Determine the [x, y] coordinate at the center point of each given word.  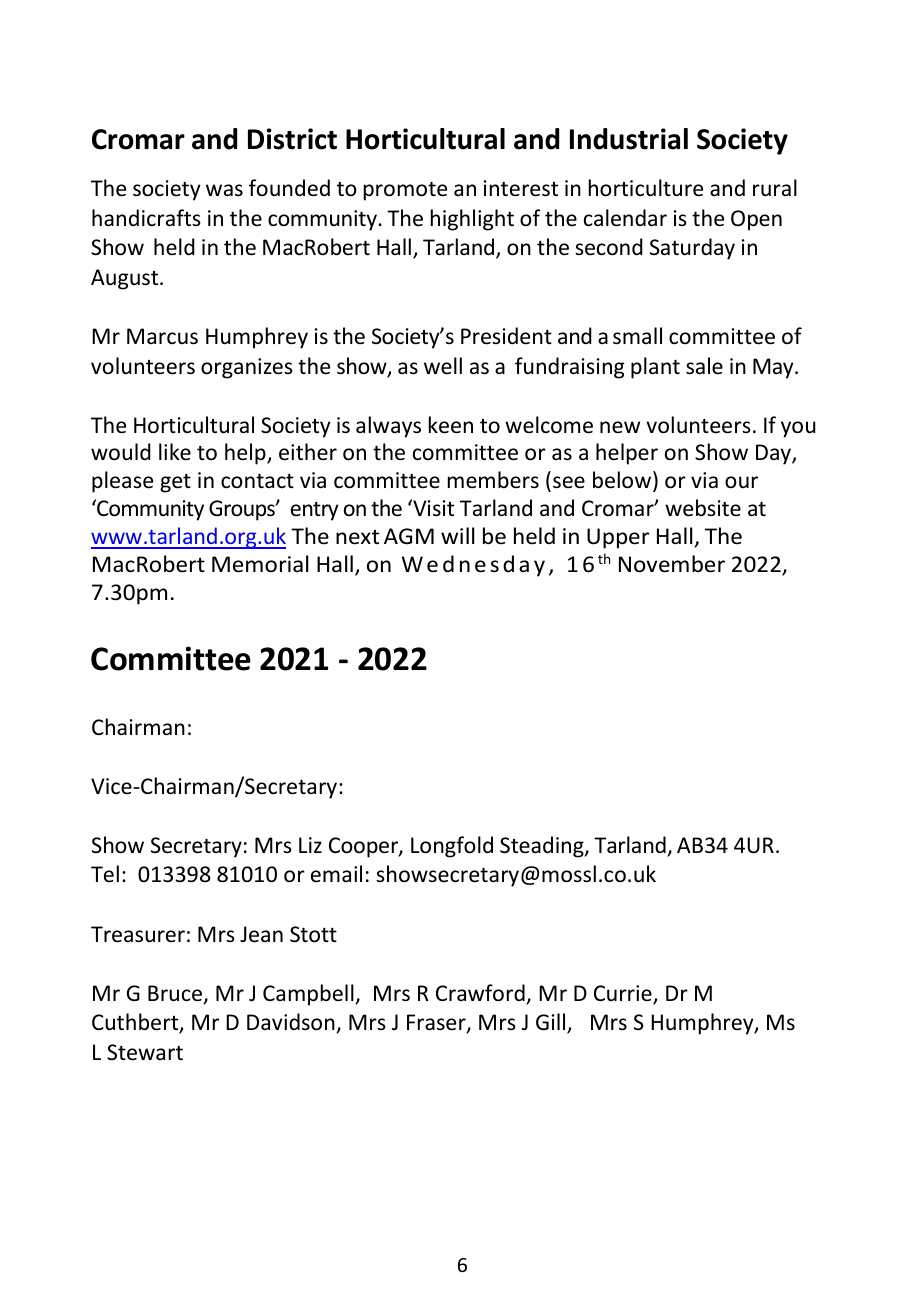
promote [405, 191]
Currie [624, 994]
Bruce [176, 994]
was [224, 190]
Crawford [480, 993]
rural [775, 187]
